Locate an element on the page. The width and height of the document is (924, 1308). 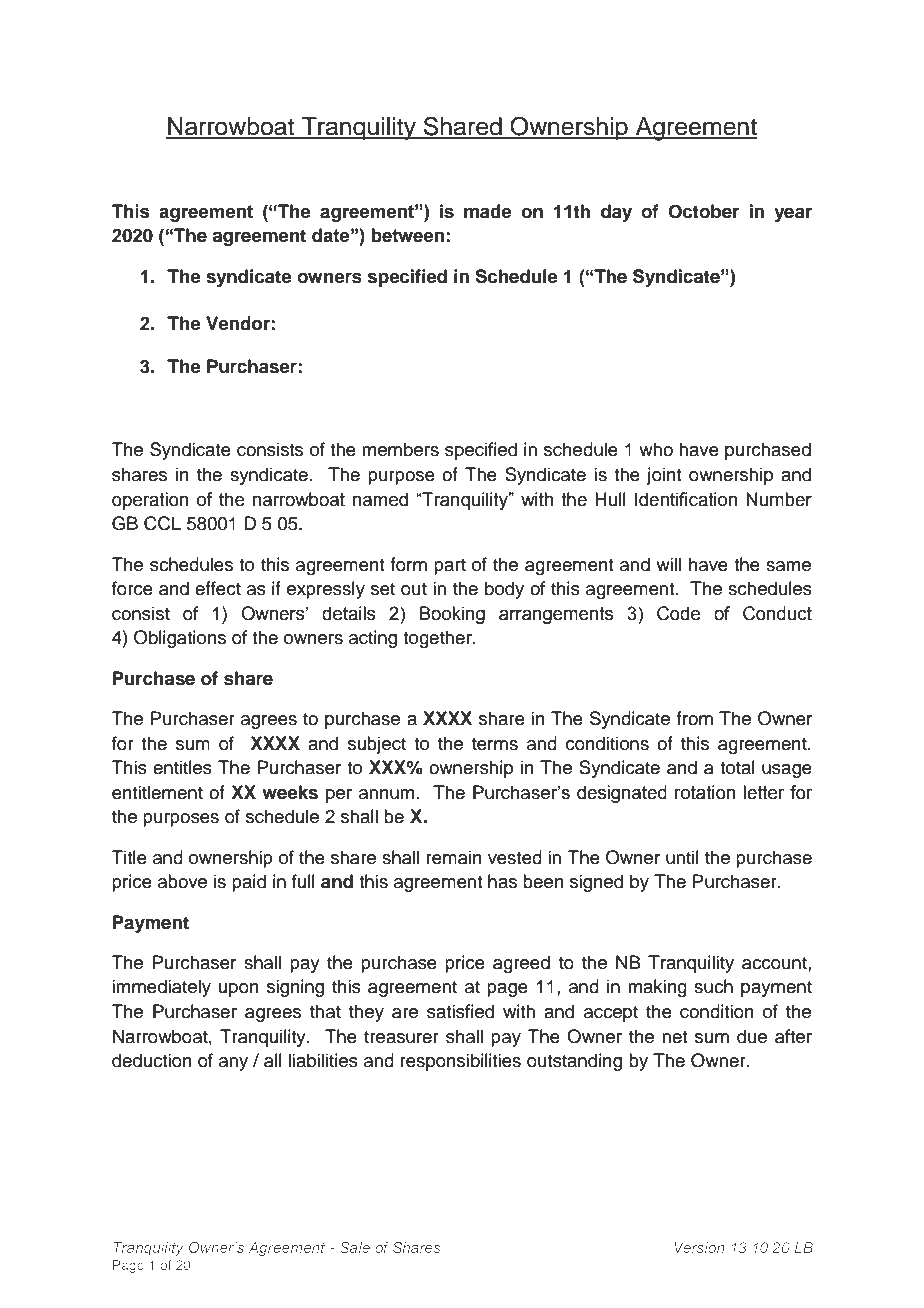
members is located at coordinates (400, 449).
